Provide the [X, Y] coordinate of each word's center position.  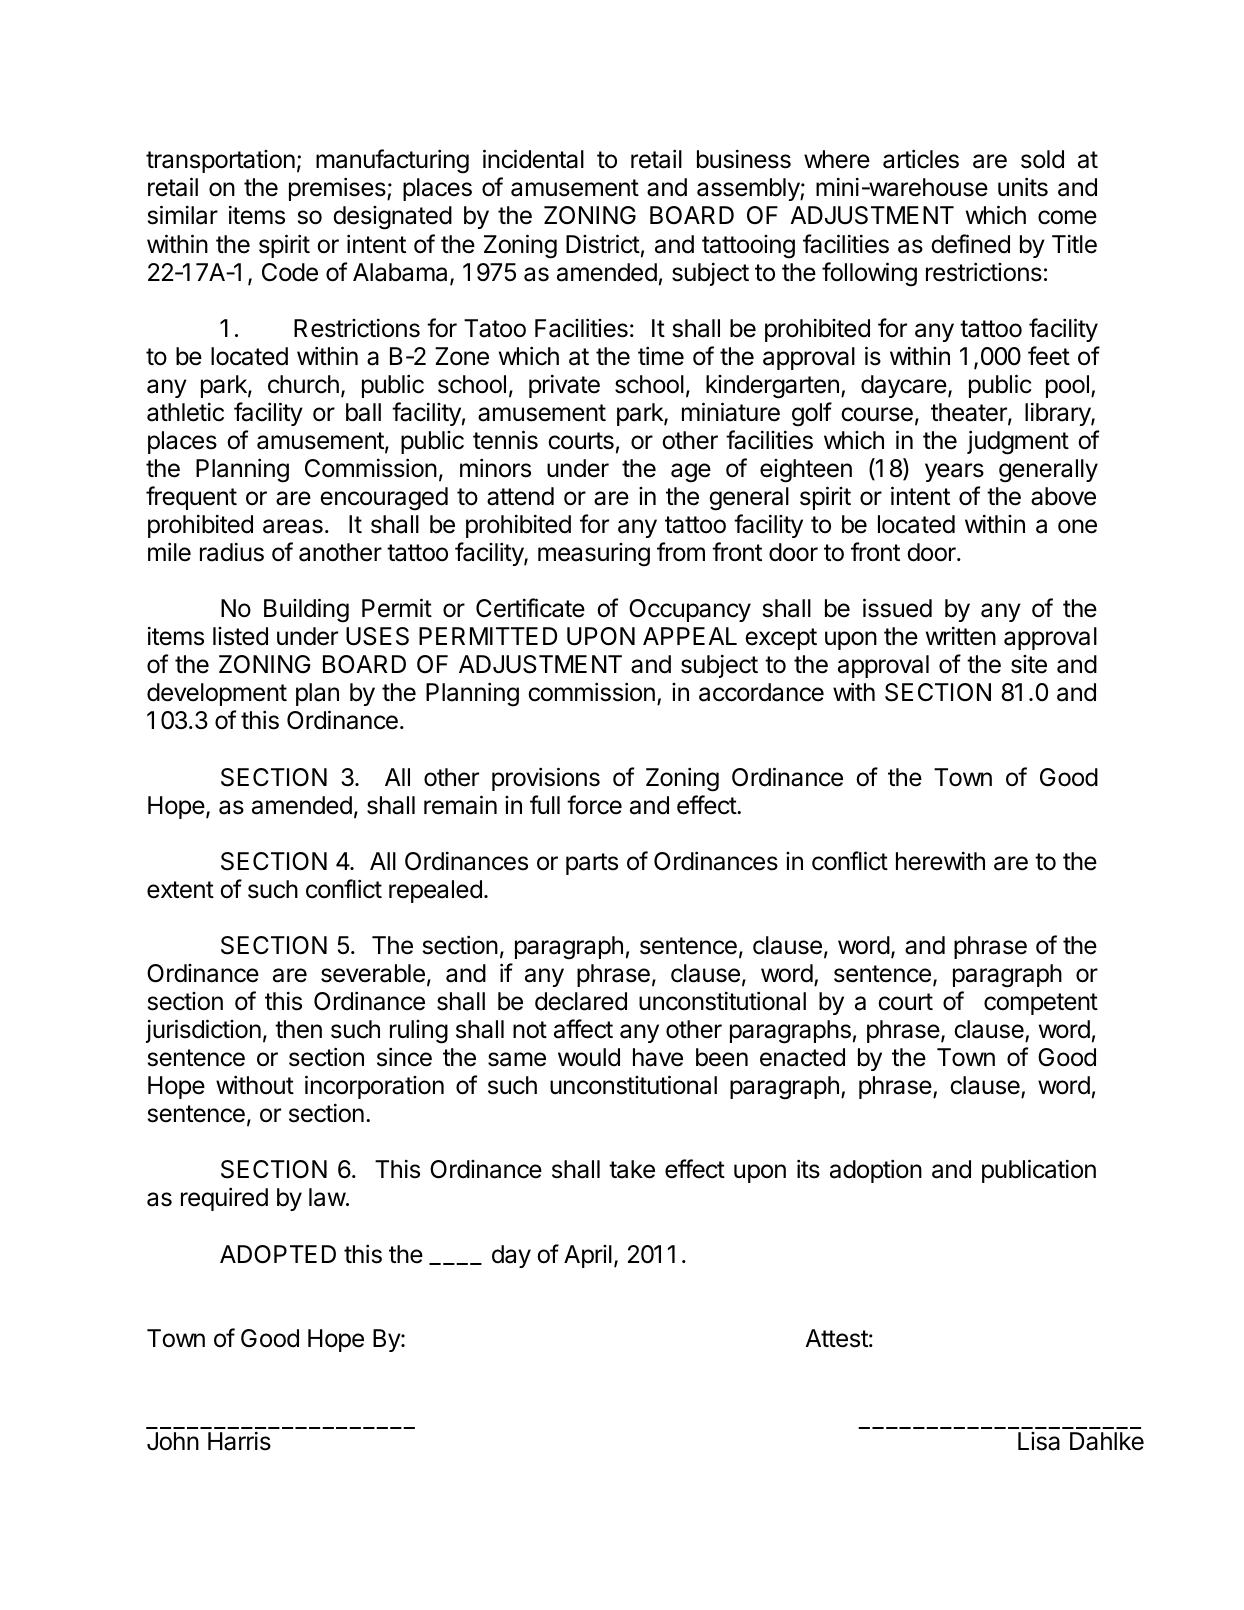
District [603, 244]
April [588, 1256]
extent [180, 890]
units [1023, 187]
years [954, 472]
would [589, 1057]
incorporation [374, 1087]
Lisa [1039, 1441]
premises [338, 189]
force [594, 805]
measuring [594, 555]
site [1029, 664]
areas [293, 526]
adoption [876, 1171]
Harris [239, 1441]
